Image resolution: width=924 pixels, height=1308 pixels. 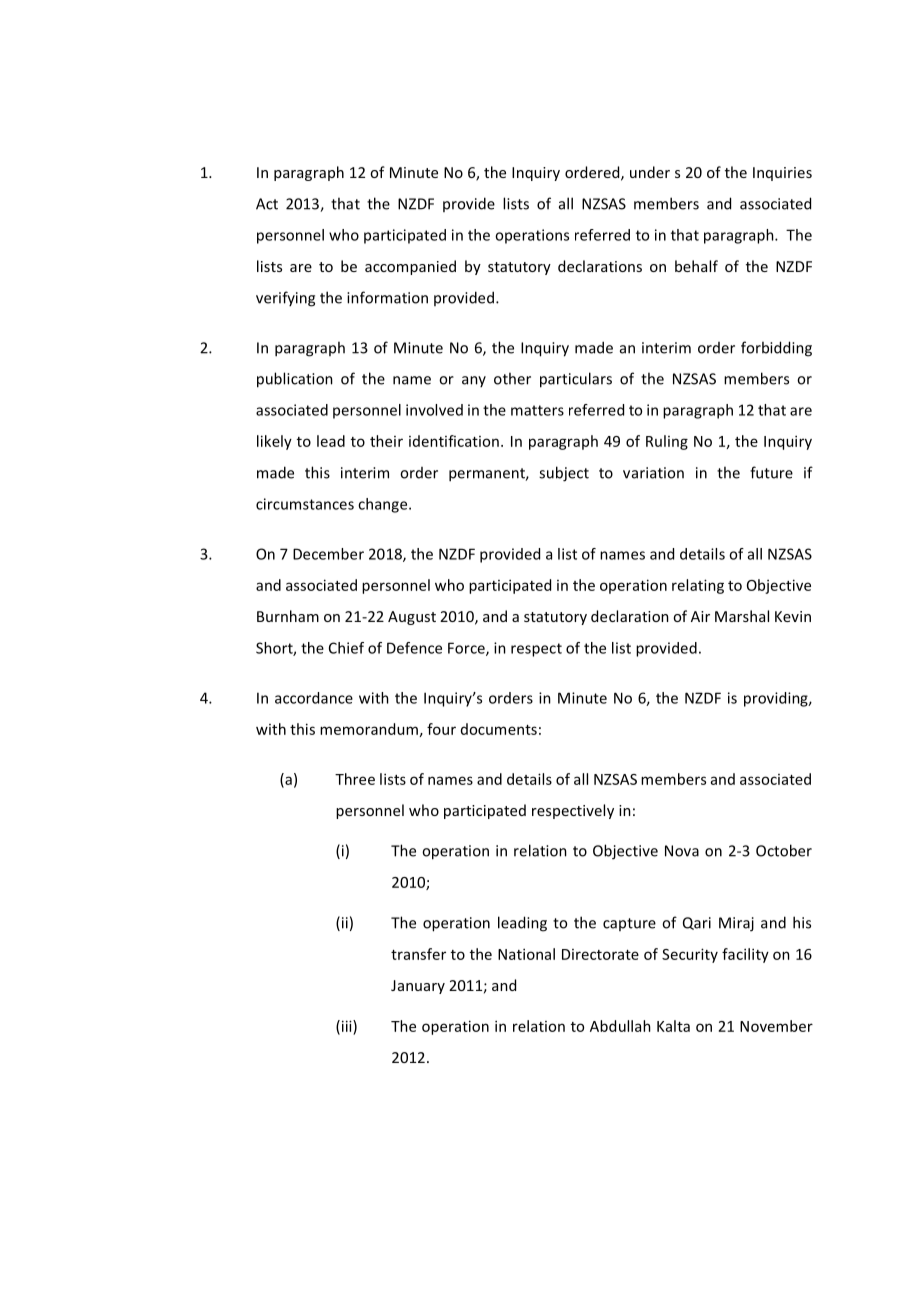 I want to click on under, so click(x=650, y=172).
